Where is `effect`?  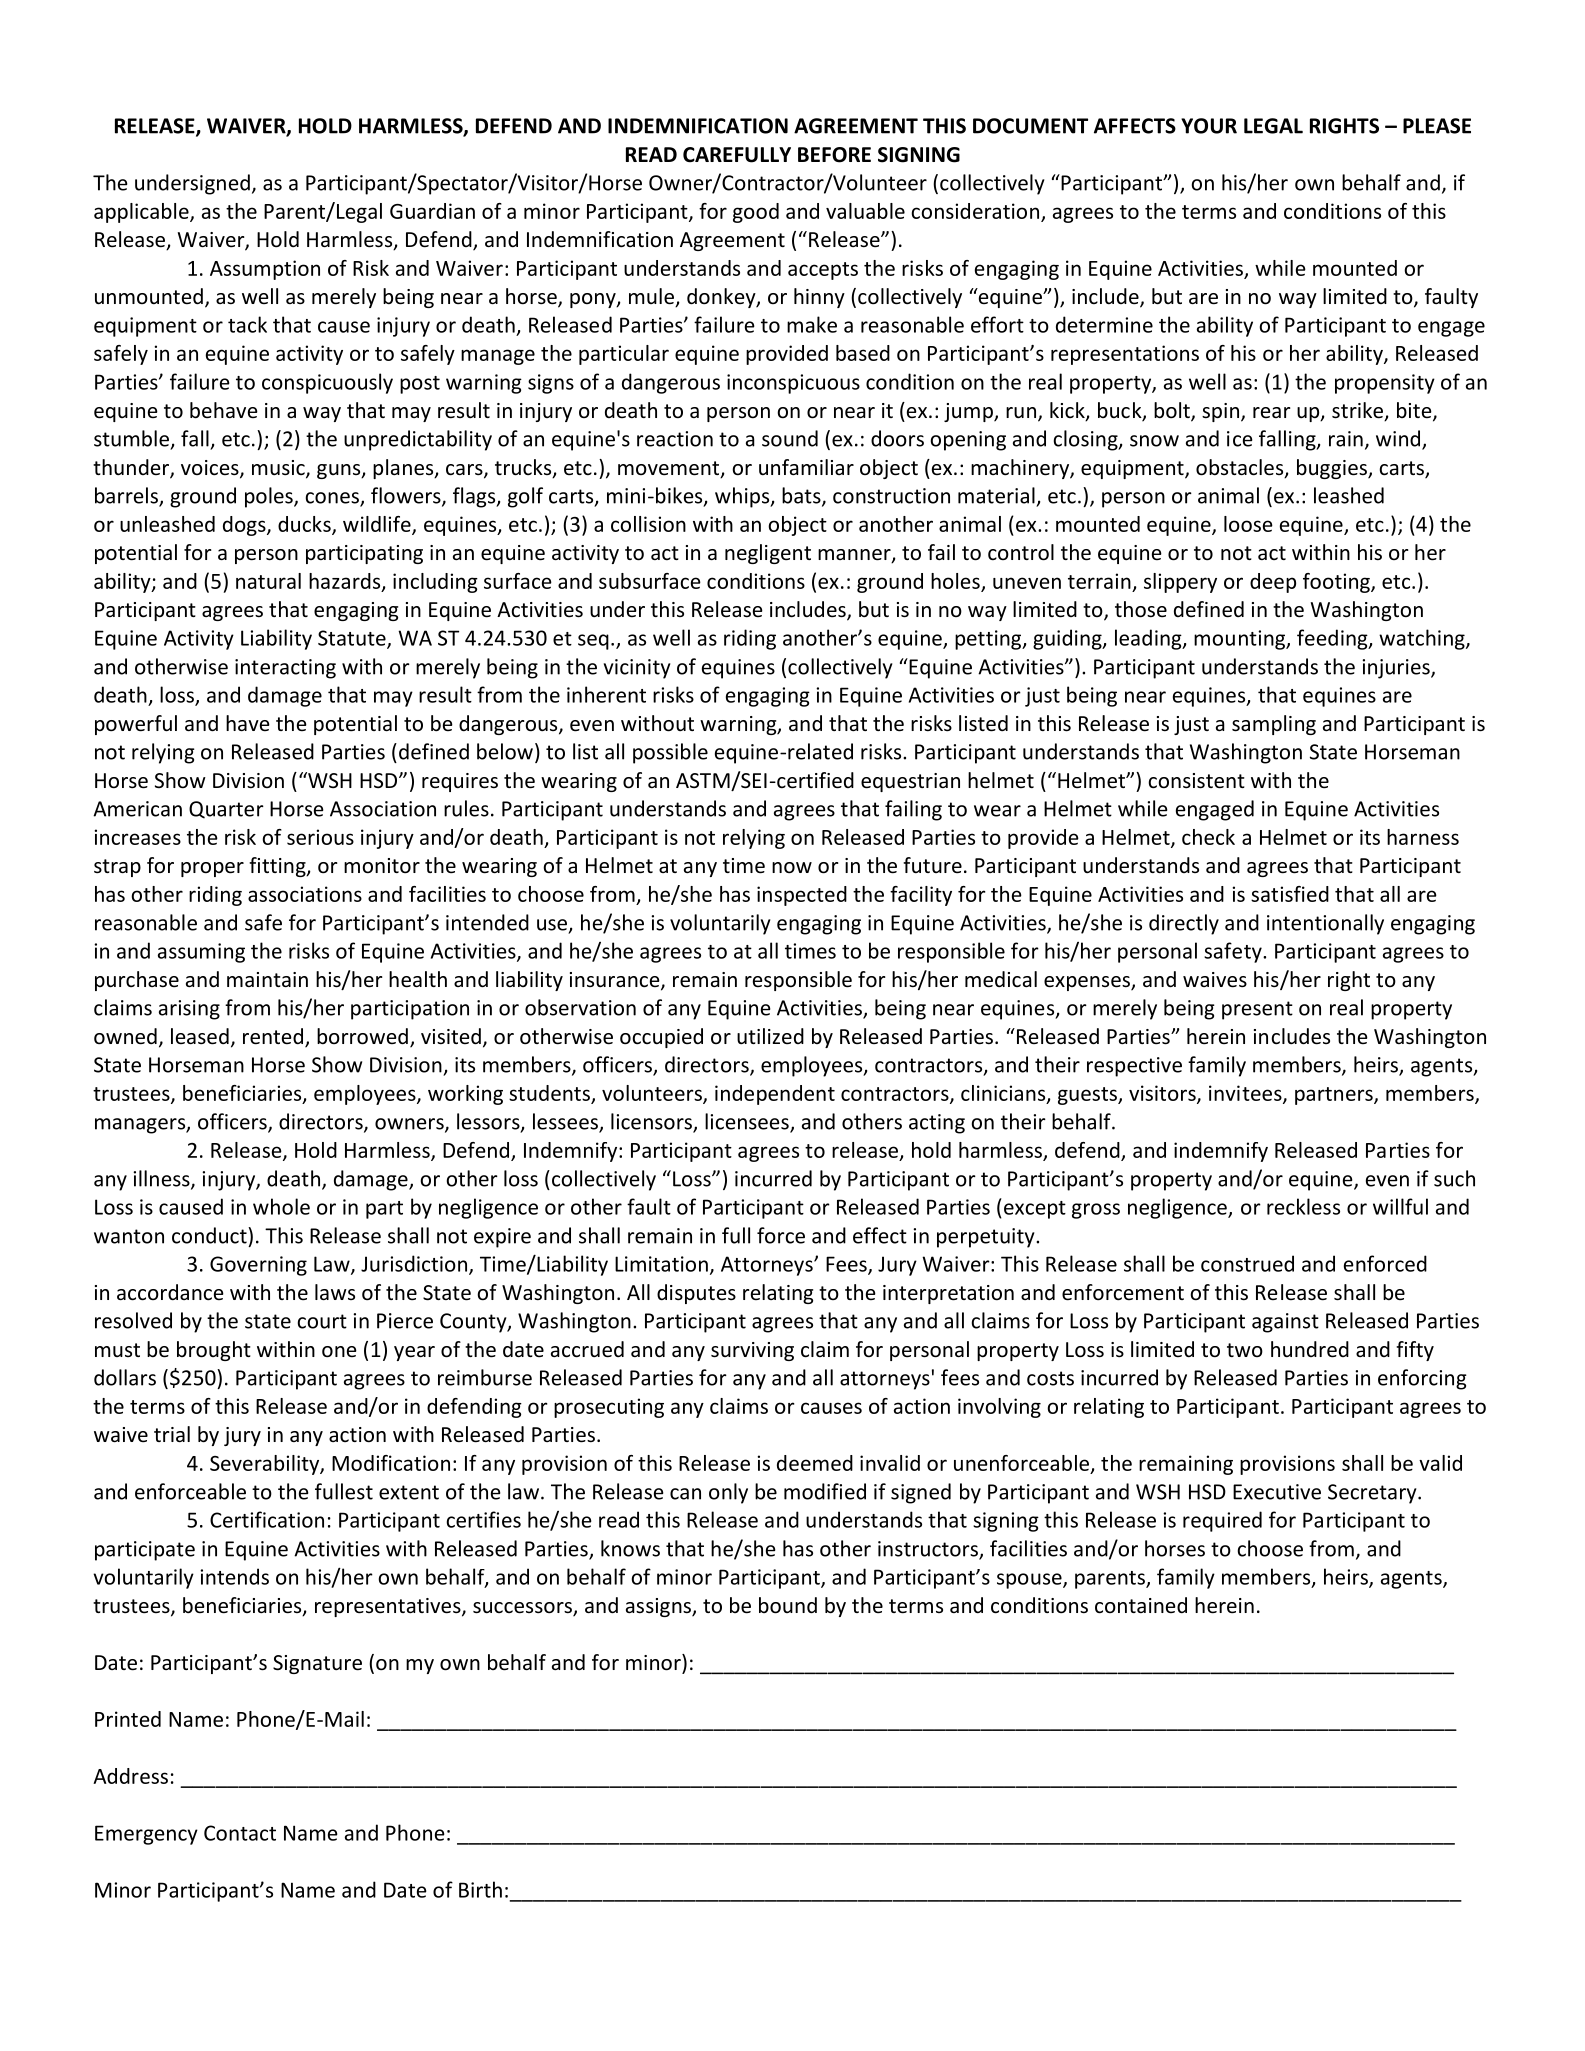
effect is located at coordinates (880, 1235).
